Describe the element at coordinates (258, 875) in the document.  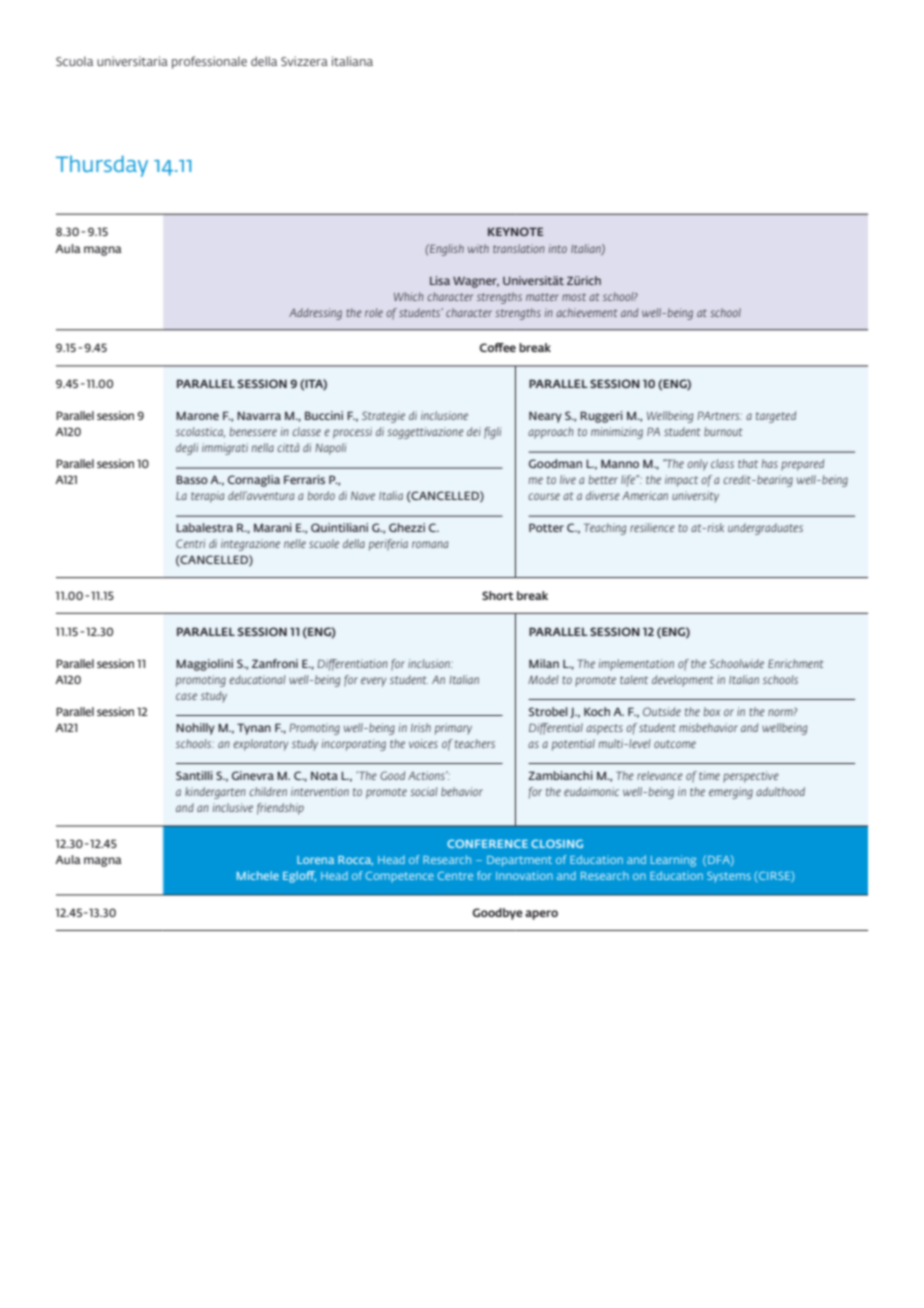
I see `Michele` at that location.
